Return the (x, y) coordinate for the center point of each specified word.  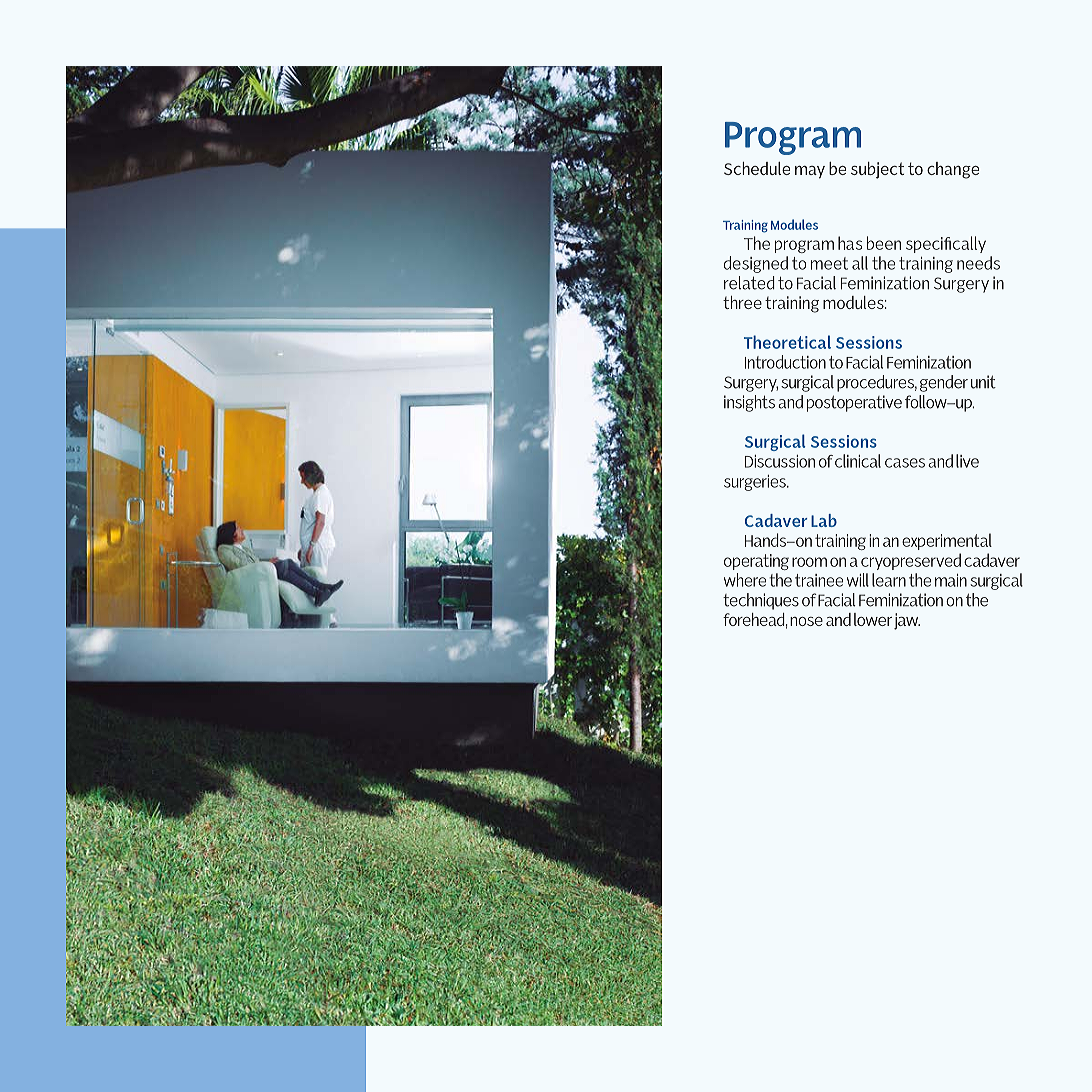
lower (873, 619)
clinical (858, 461)
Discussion (780, 461)
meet (829, 263)
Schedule (757, 168)
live (967, 461)
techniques (761, 601)
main (951, 580)
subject (877, 170)
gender (944, 383)
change (953, 170)
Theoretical (787, 342)
